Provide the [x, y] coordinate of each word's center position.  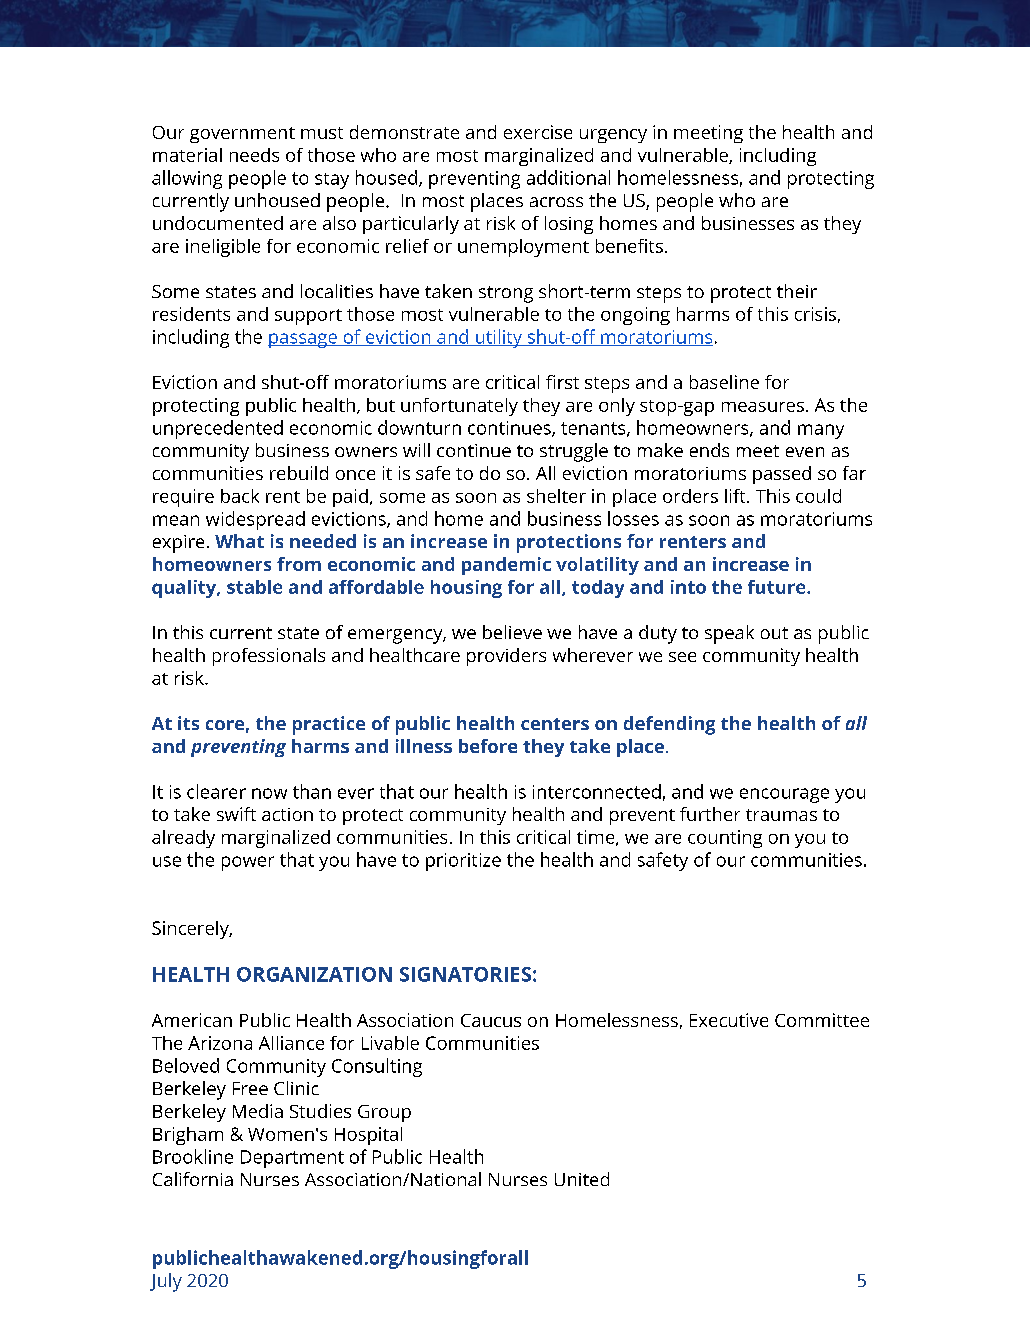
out [774, 633]
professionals [269, 657]
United [582, 1179]
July [166, 1282]
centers [555, 724]
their [797, 291]
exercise [538, 132]
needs [254, 155]
